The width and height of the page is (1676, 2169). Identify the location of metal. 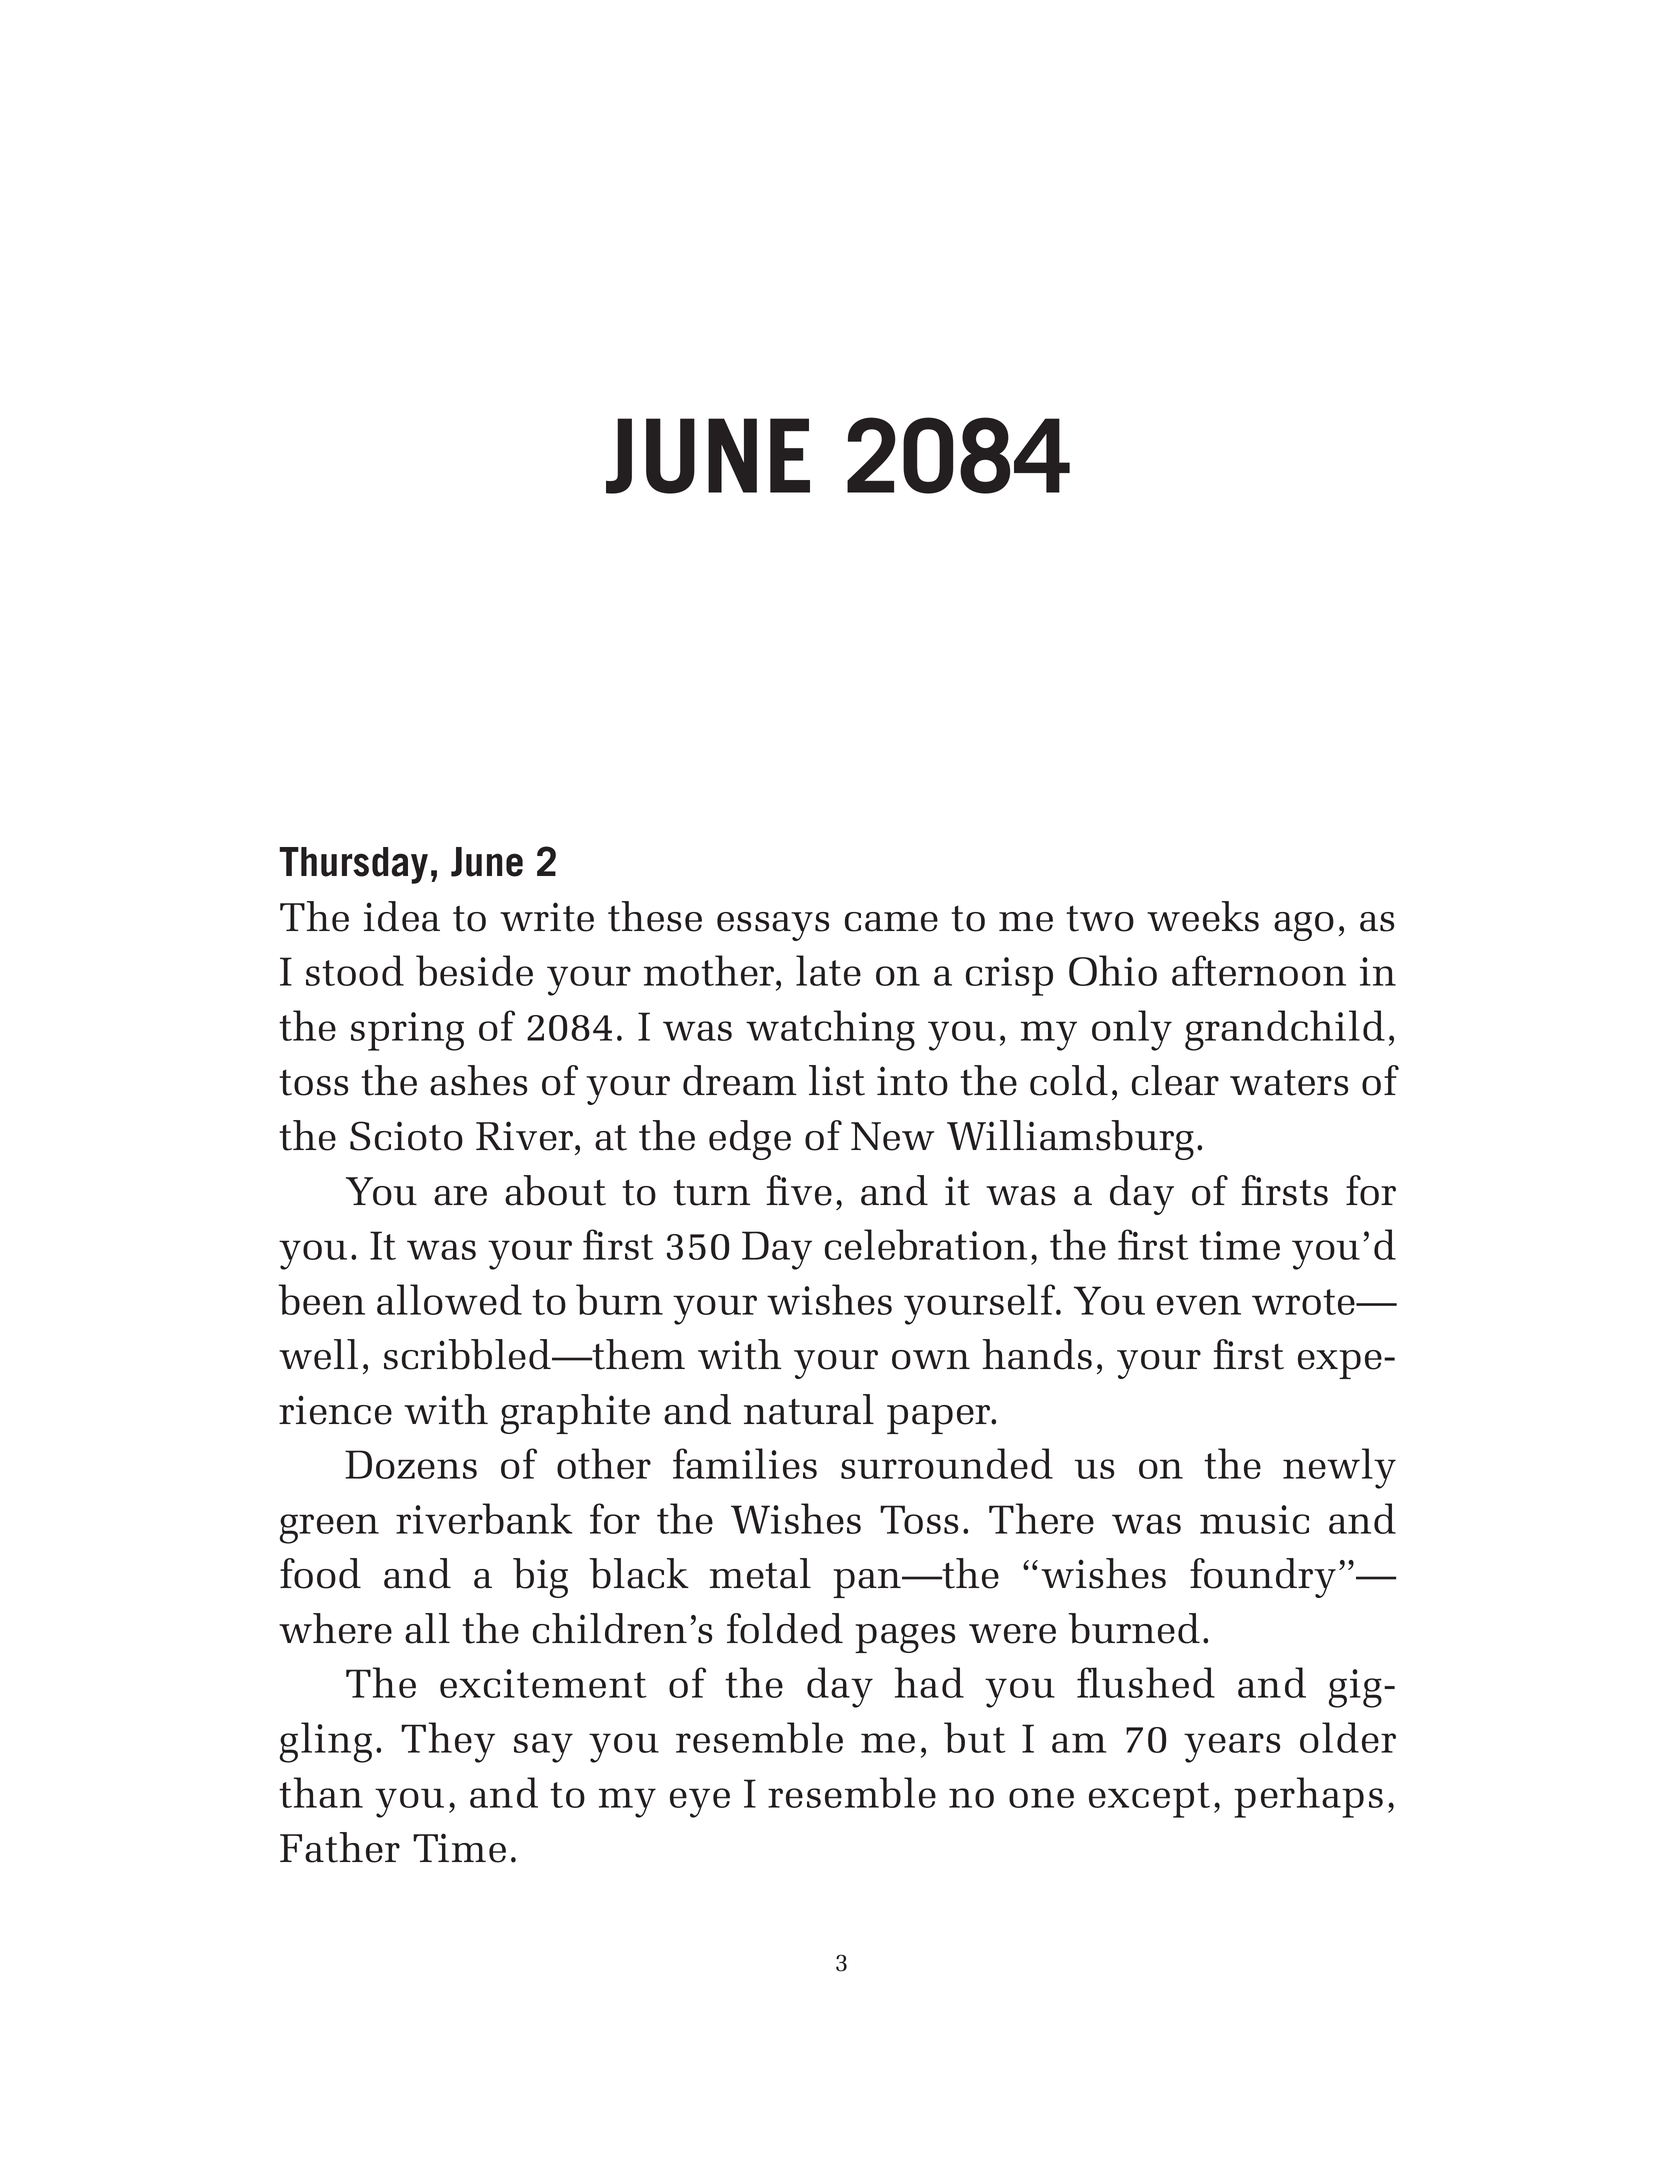
(760, 1573).
